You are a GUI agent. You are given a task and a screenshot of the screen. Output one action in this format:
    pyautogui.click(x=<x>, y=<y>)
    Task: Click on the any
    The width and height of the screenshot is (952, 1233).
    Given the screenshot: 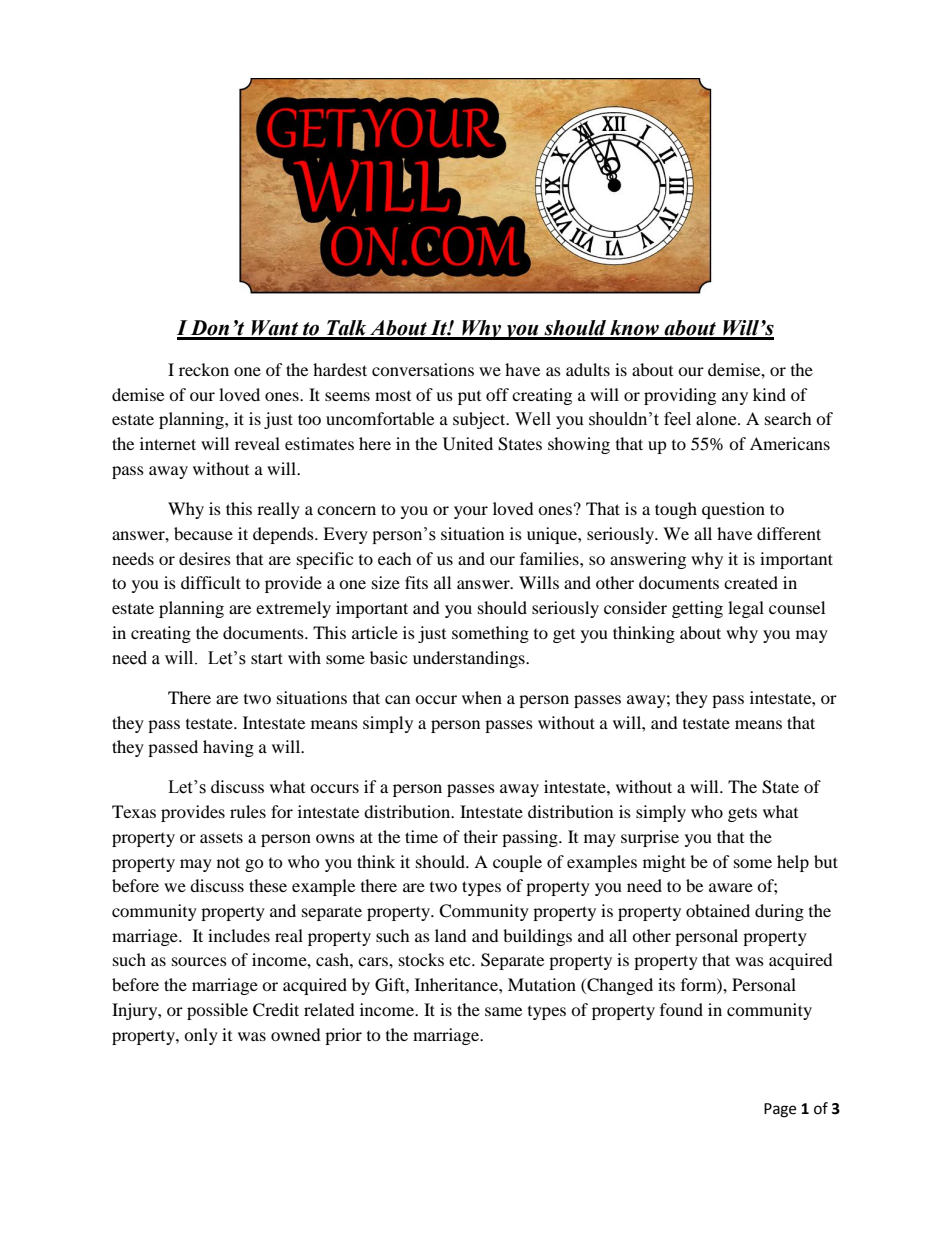 What is the action you would take?
    pyautogui.click(x=735, y=398)
